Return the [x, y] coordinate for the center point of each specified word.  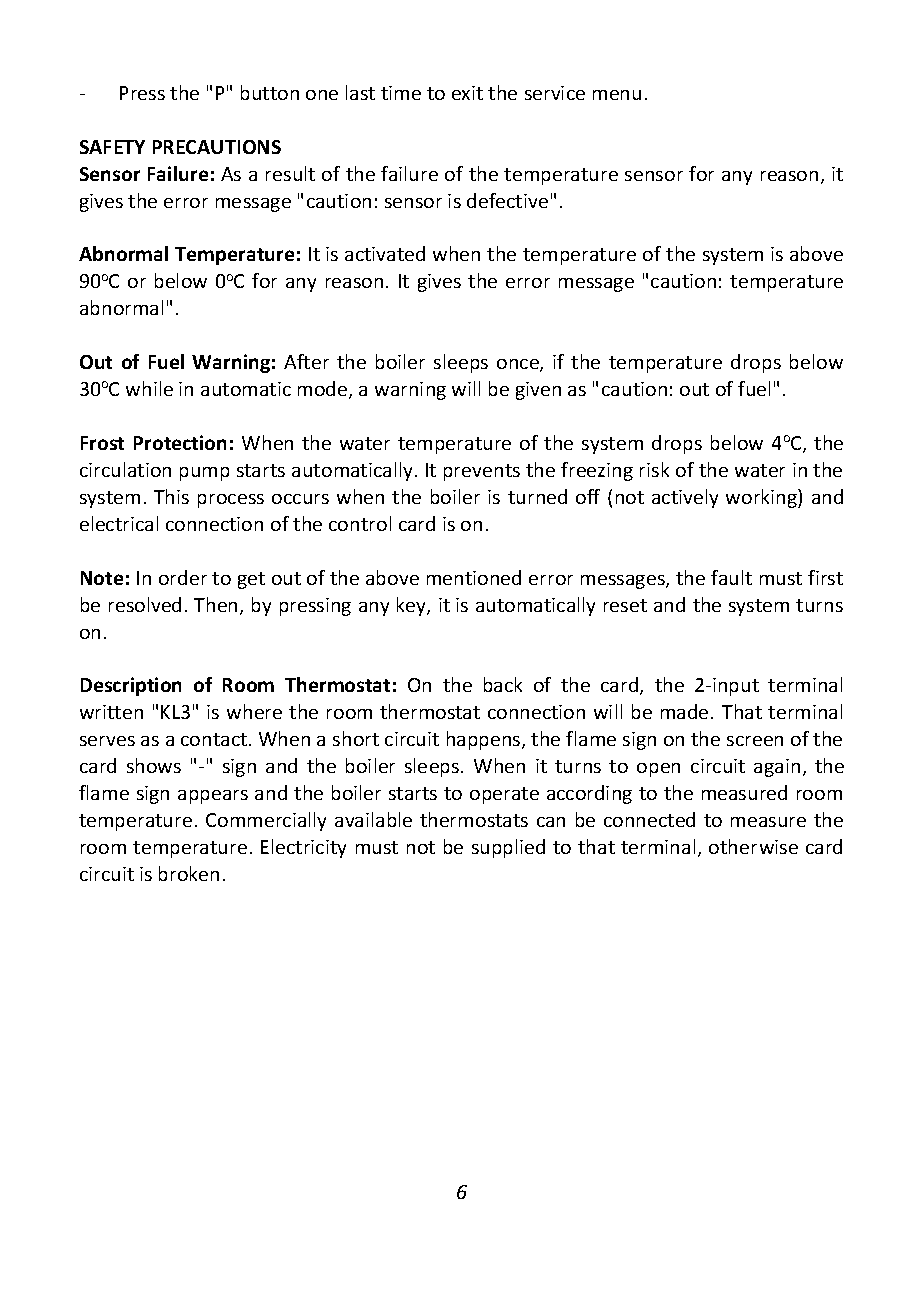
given [538, 391]
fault [731, 577]
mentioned [474, 577]
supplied [508, 848]
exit [467, 93]
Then [215, 604]
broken [189, 873]
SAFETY [112, 147]
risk [654, 469]
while [149, 388]
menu [617, 95]
